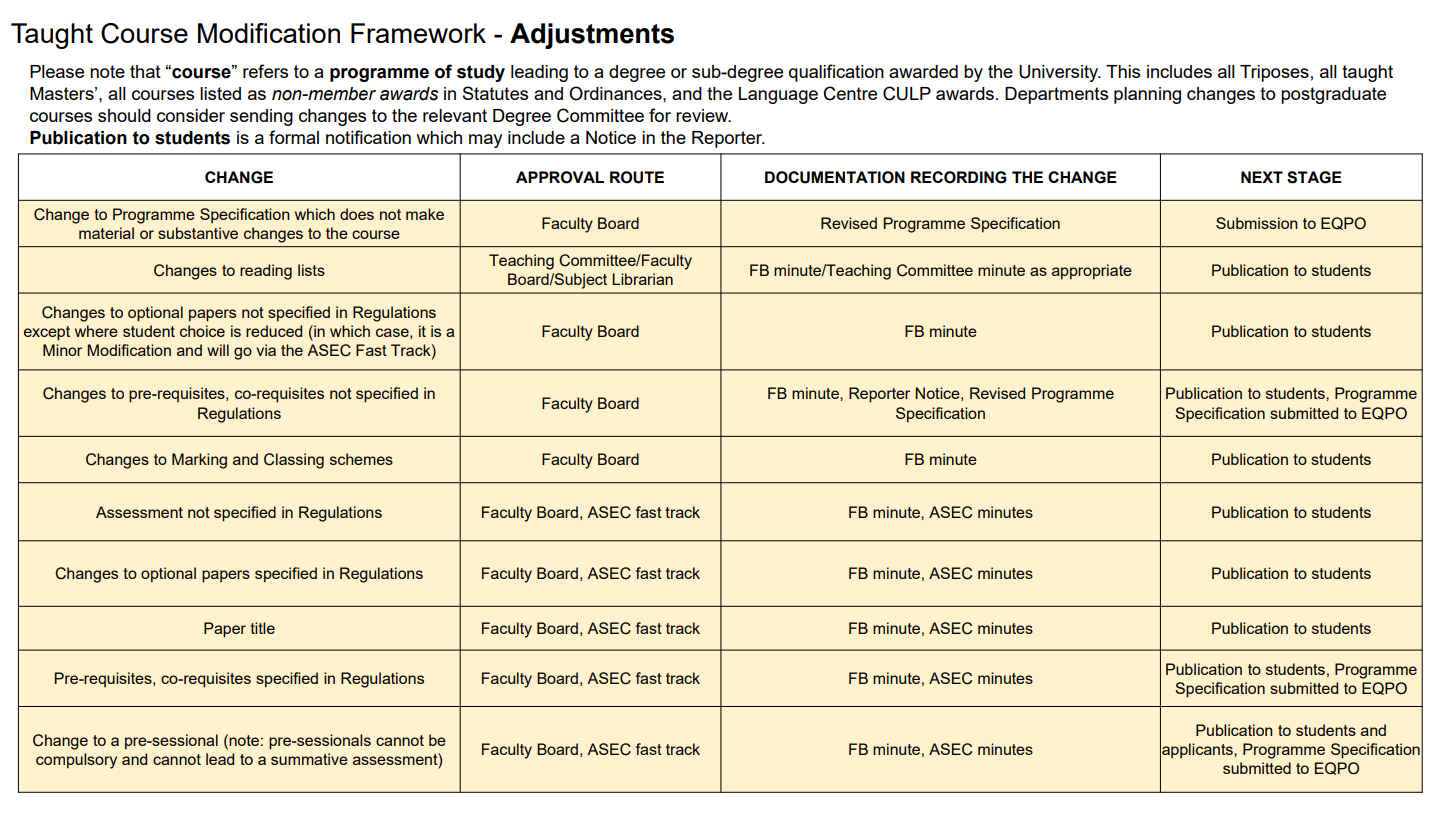 This image has width=1456, height=819. Describe the element at coordinates (1123, 71) in the image. I see `This` at that location.
